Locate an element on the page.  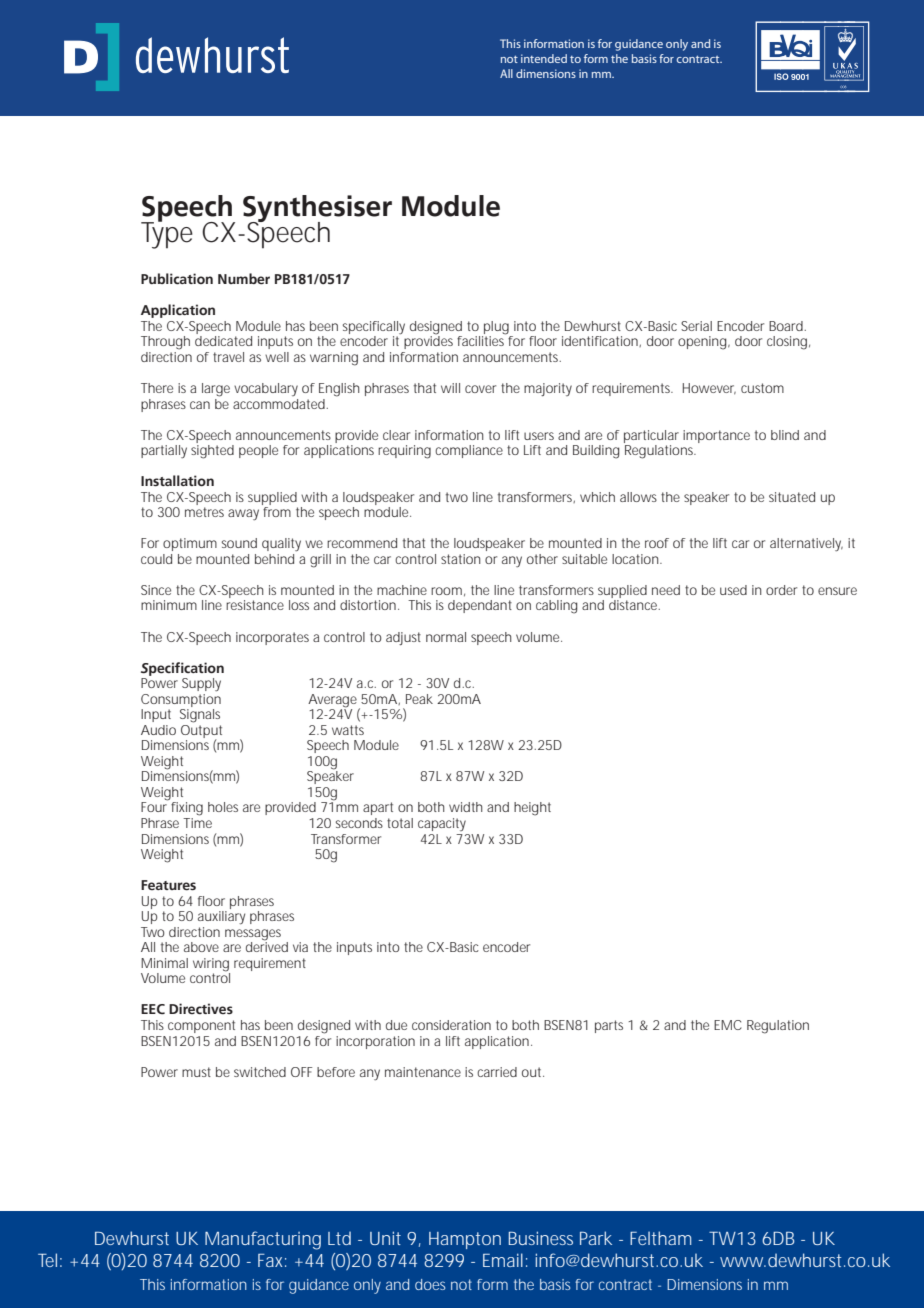
normal is located at coordinates (446, 637).
